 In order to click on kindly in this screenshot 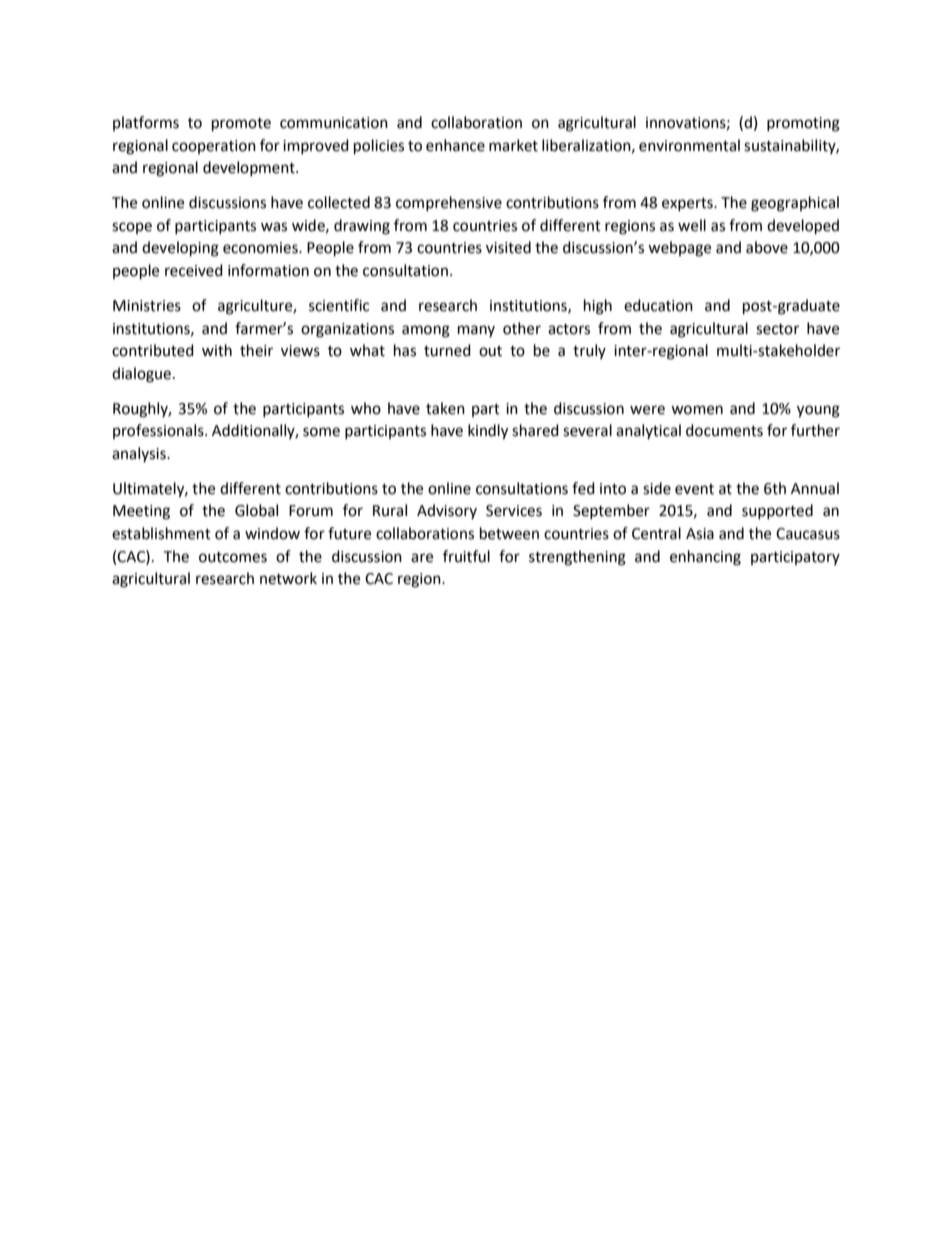, I will do `click(488, 432)`.
